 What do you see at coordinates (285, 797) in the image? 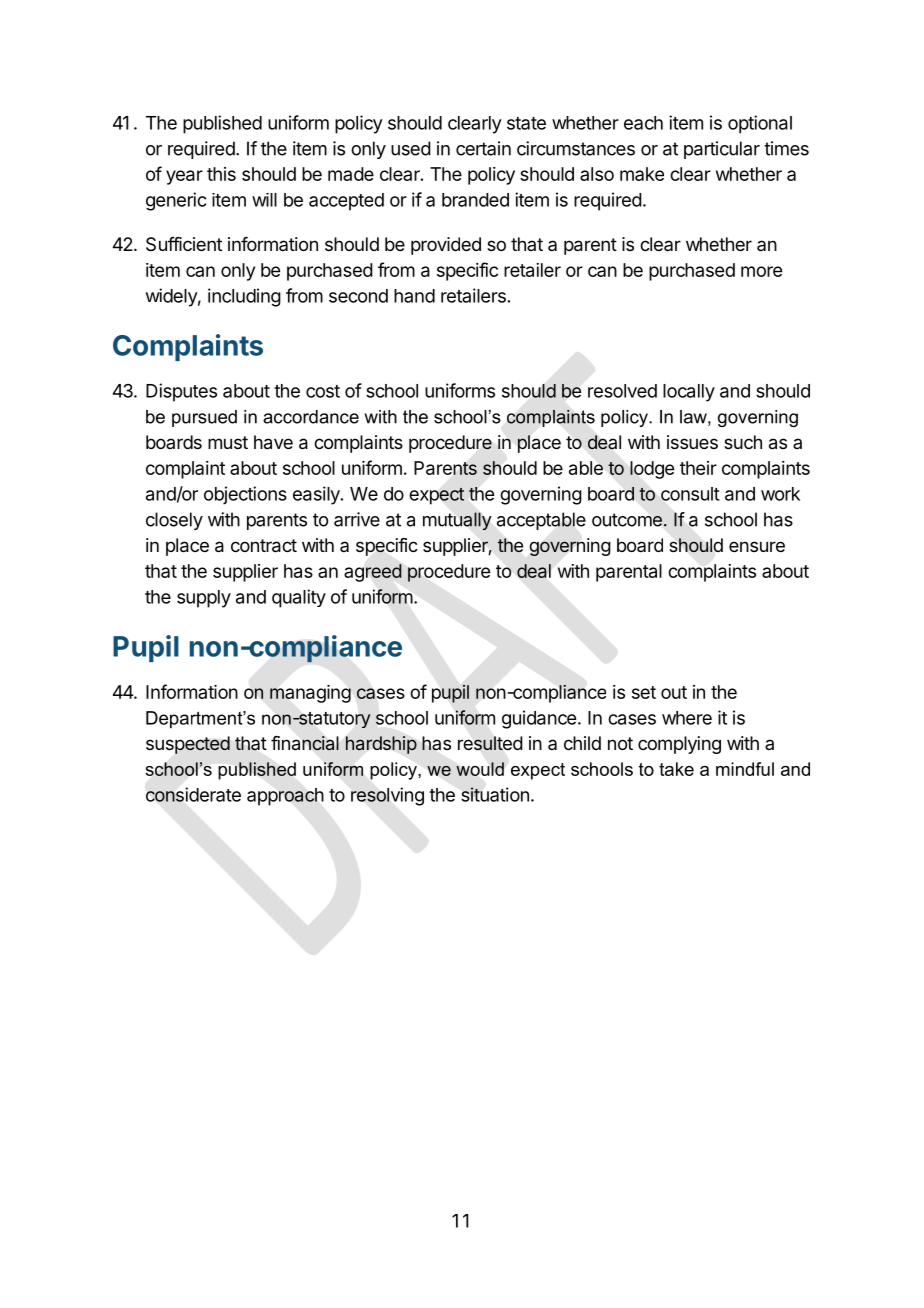
I see `approach` at bounding box center [285, 797].
